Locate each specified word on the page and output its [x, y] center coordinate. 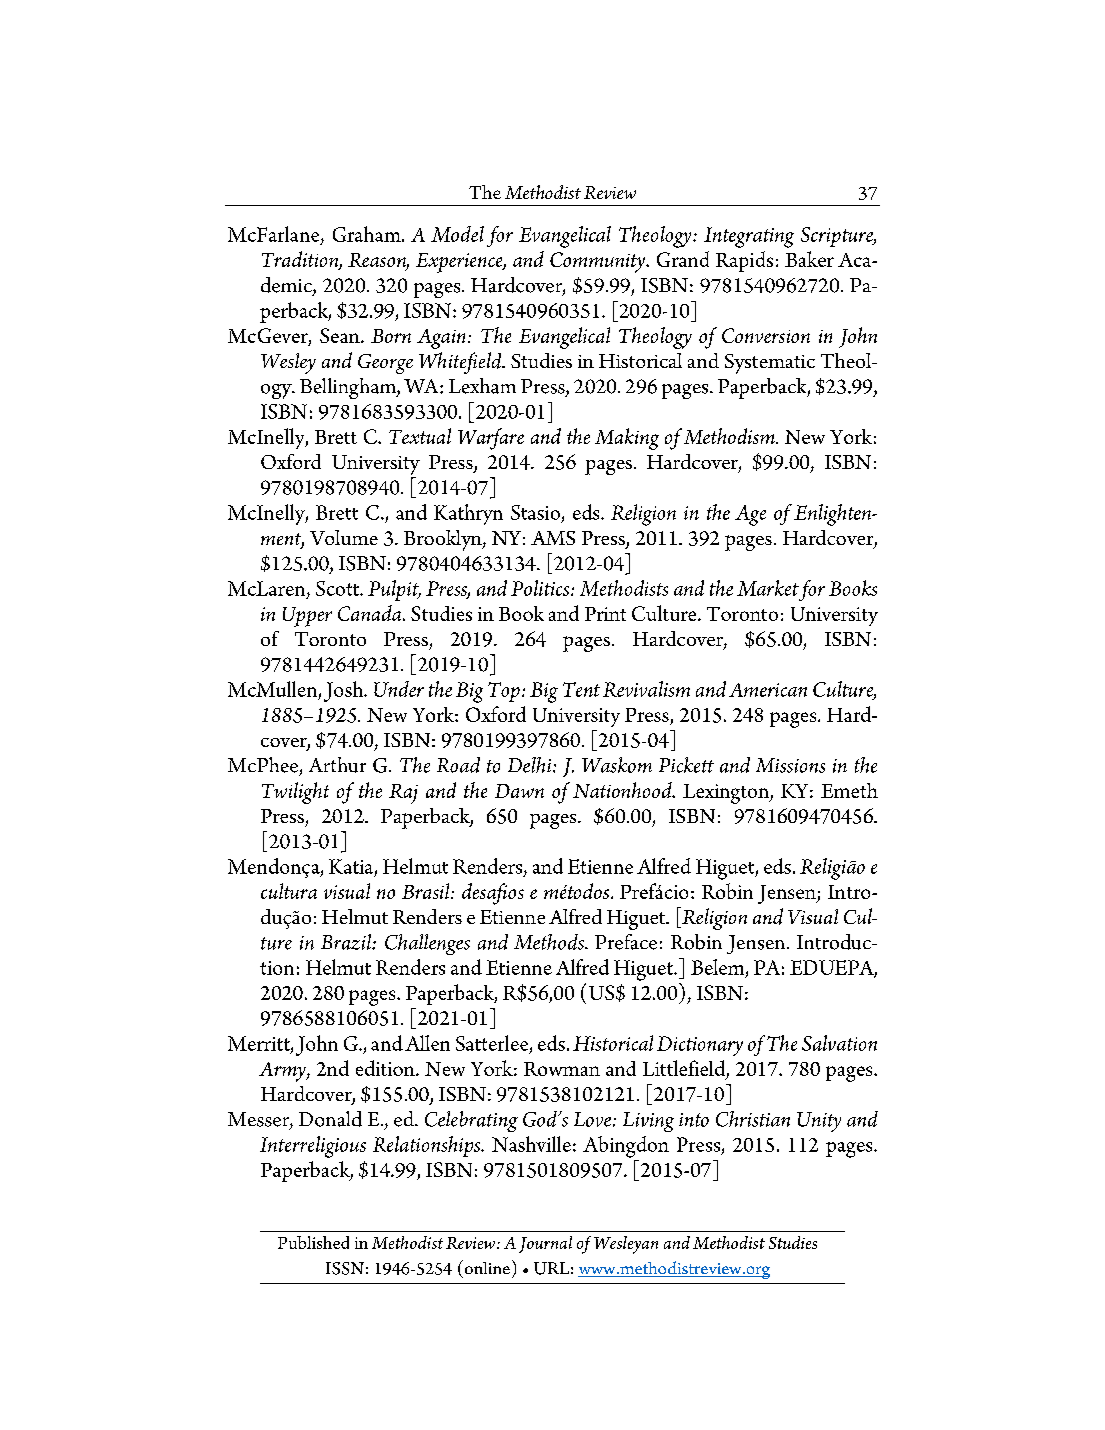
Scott [338, 588]
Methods [550, 942]
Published [313, 1242]
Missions [790, 765]
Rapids [744, 261]
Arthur [337, 765]
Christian [753, 1119]
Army [283, 1072]
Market [768, 588]
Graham [368, 234]
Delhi [531, 765]
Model [457, 234]
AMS [553, 538]
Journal [545, 1244]
